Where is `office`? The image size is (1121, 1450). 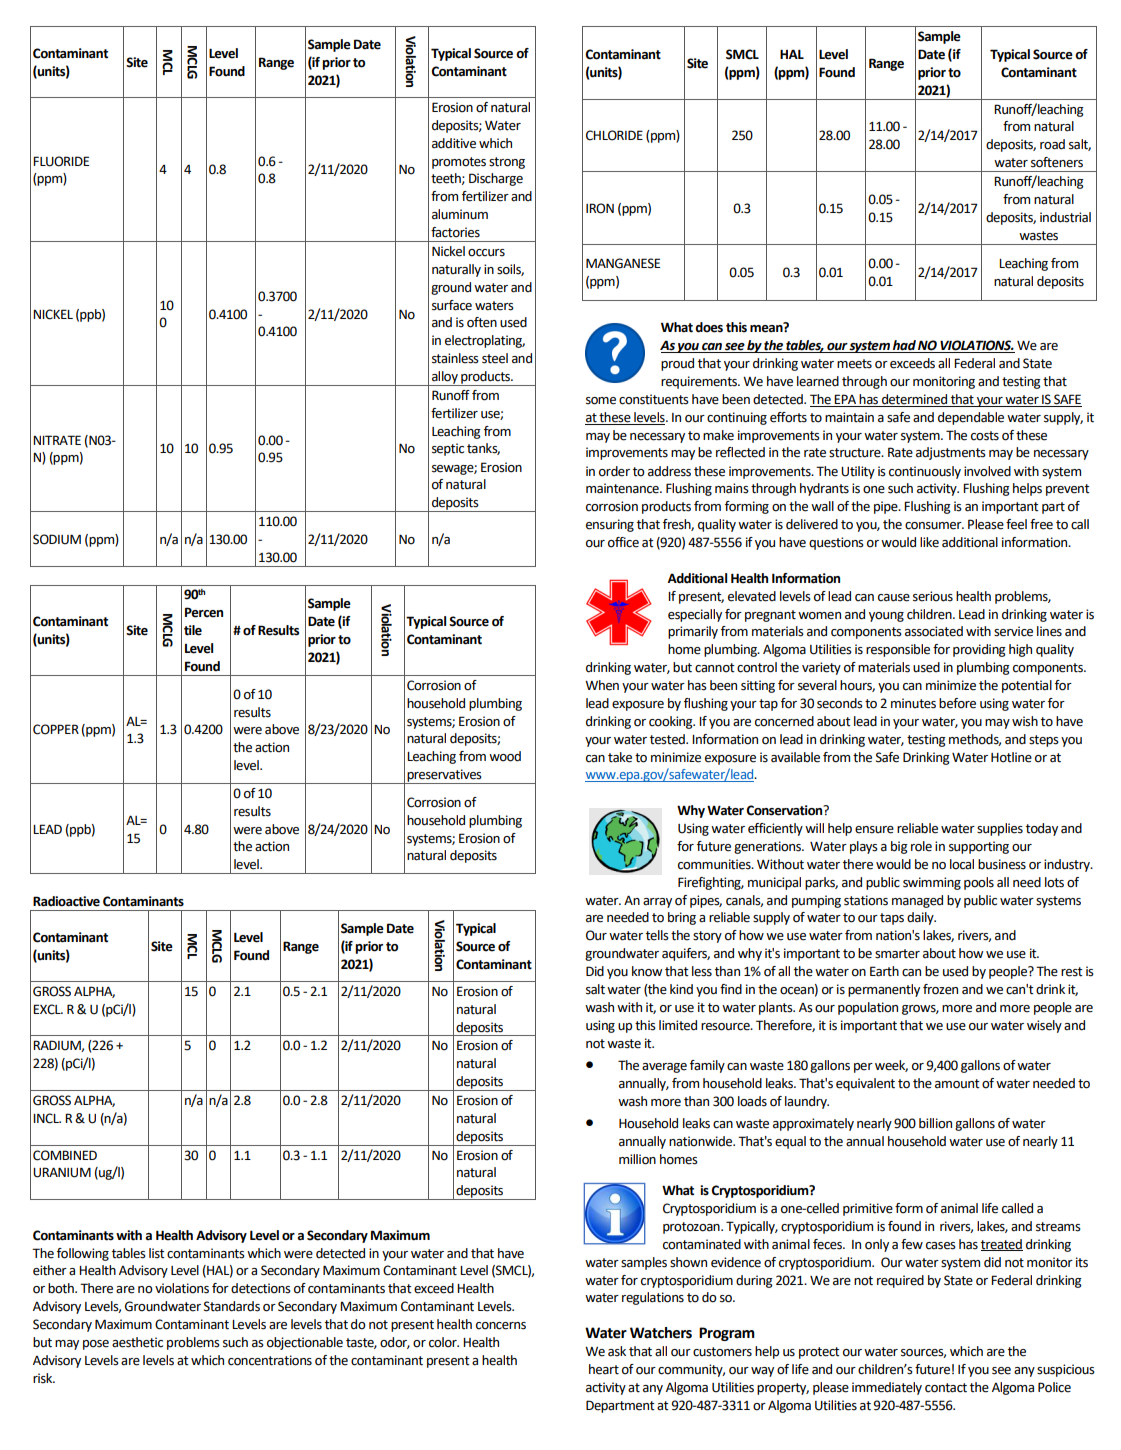 office is located at coordinates (623, 542).
